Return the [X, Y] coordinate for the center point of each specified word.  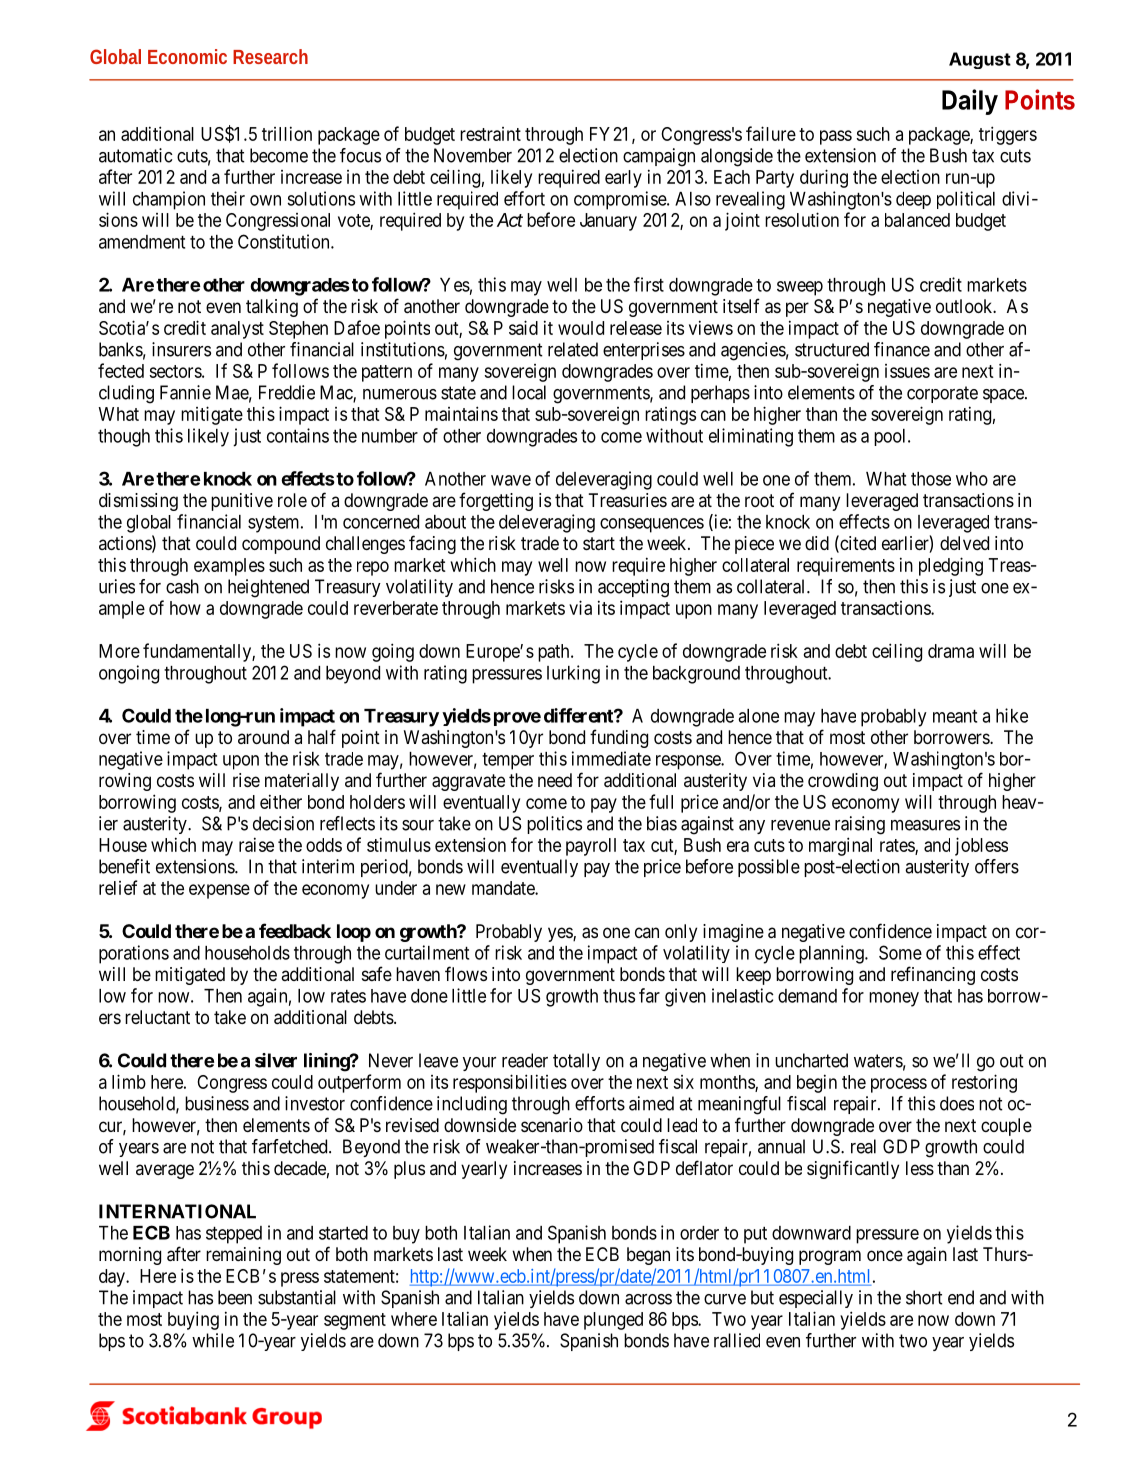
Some [900, 952]
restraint [490, 134]
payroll [591, 847]
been [235, 1297]
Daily [970, 102]
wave [511, 480]
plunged [613, 1321]
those [931, 479]
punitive [242, 502]
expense [219, 891]
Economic [187, 56]
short [924, 1297]
